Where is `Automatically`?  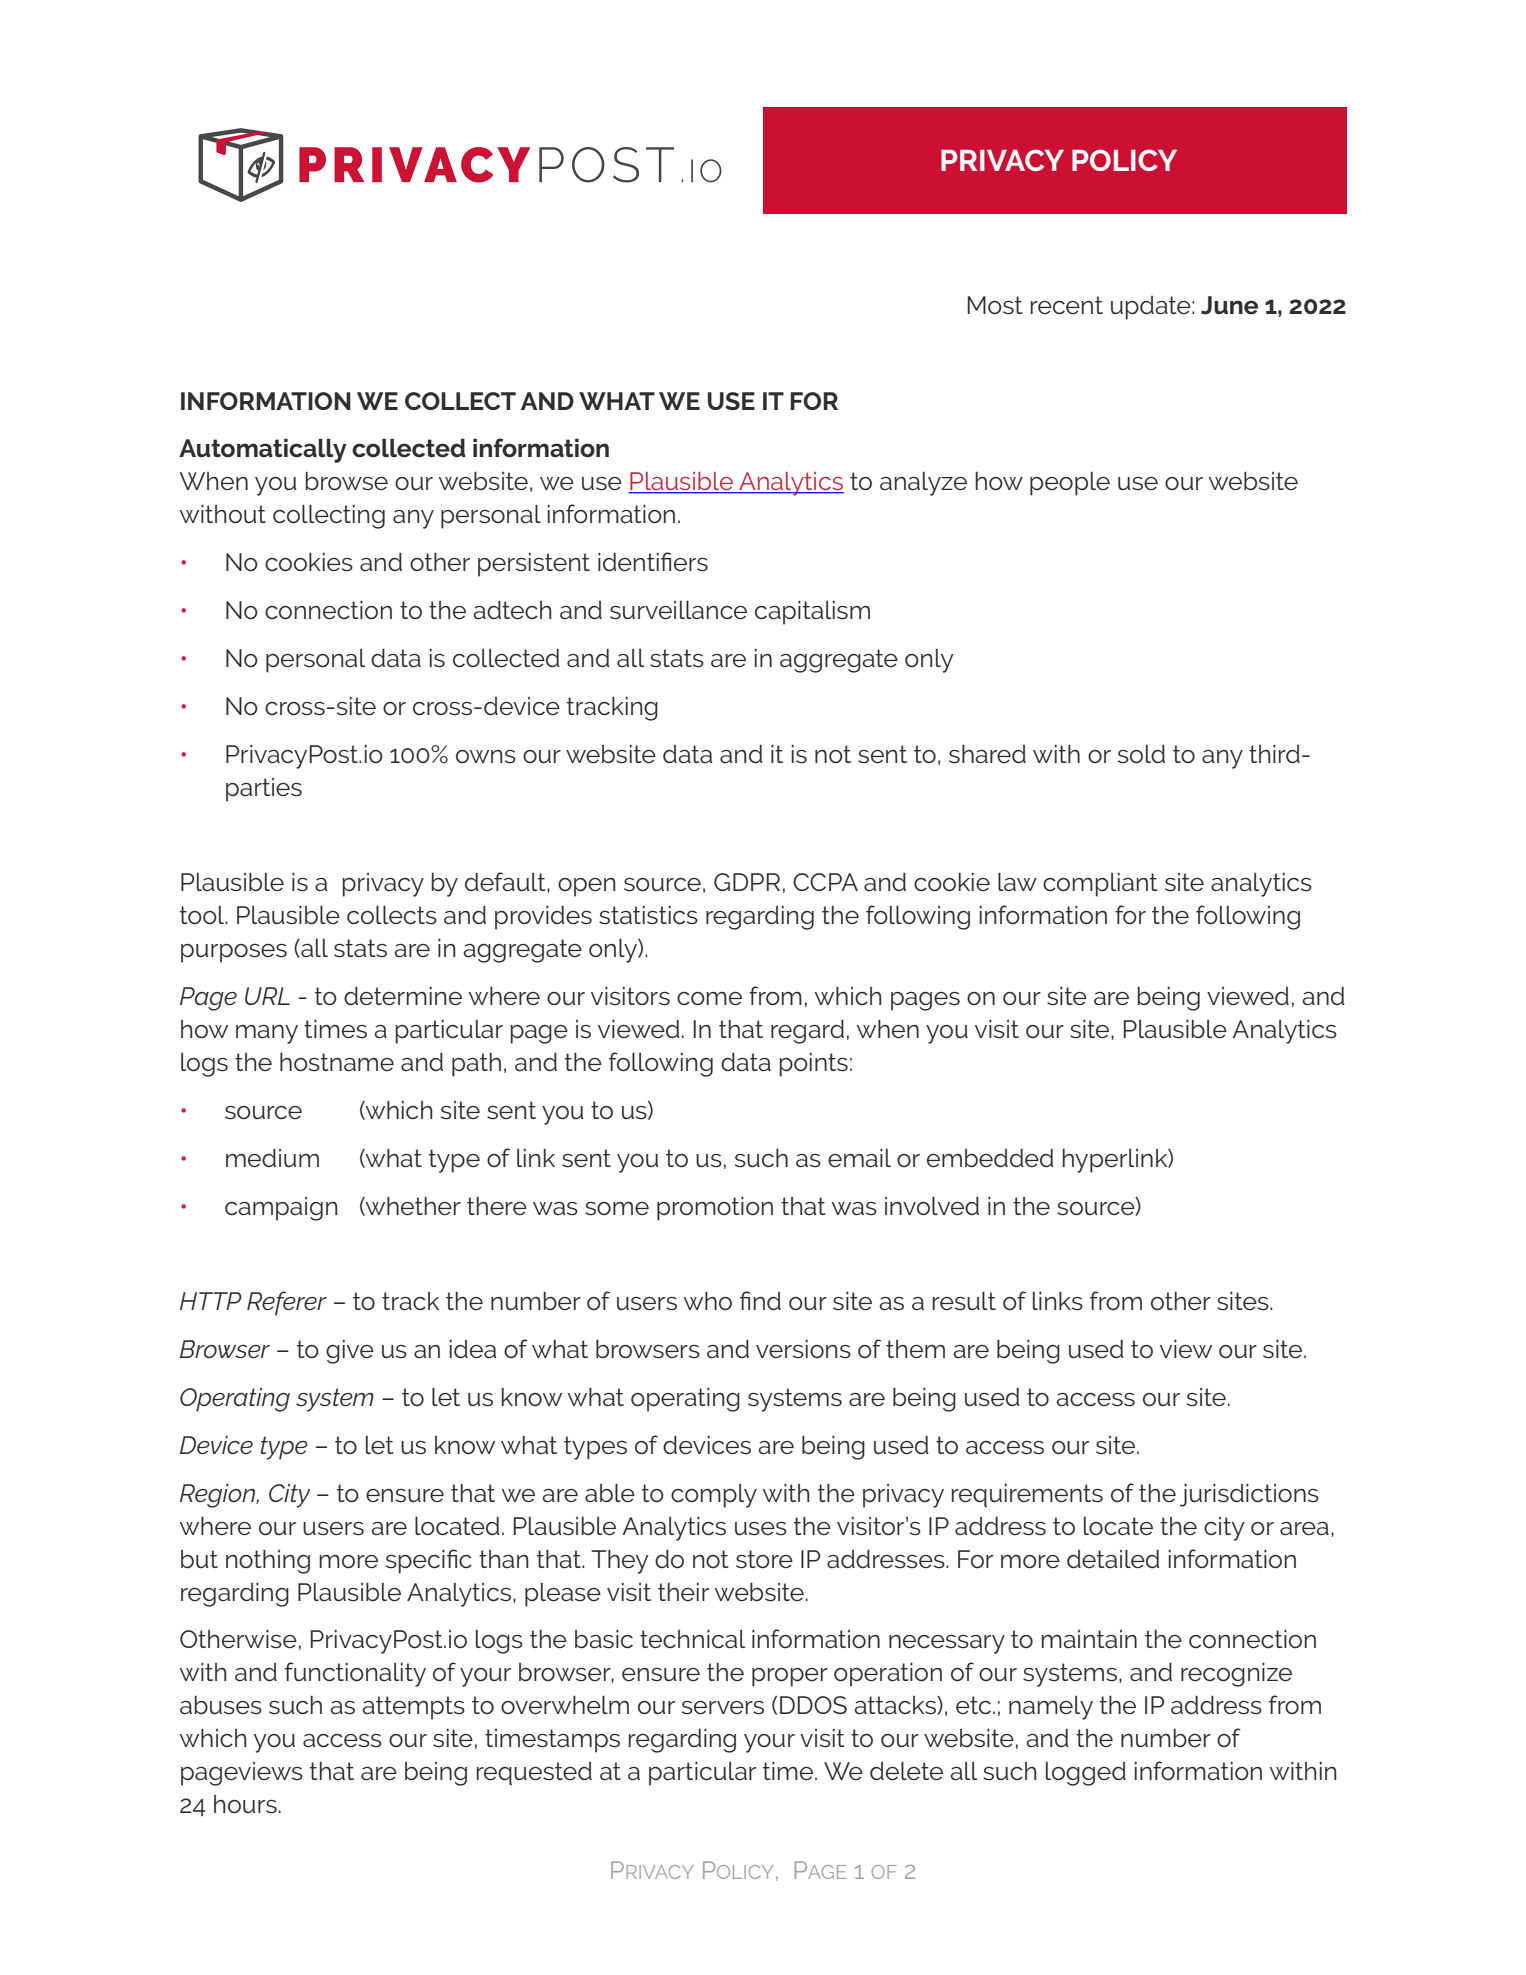 Automatically is located at coordinates (263, 450).
